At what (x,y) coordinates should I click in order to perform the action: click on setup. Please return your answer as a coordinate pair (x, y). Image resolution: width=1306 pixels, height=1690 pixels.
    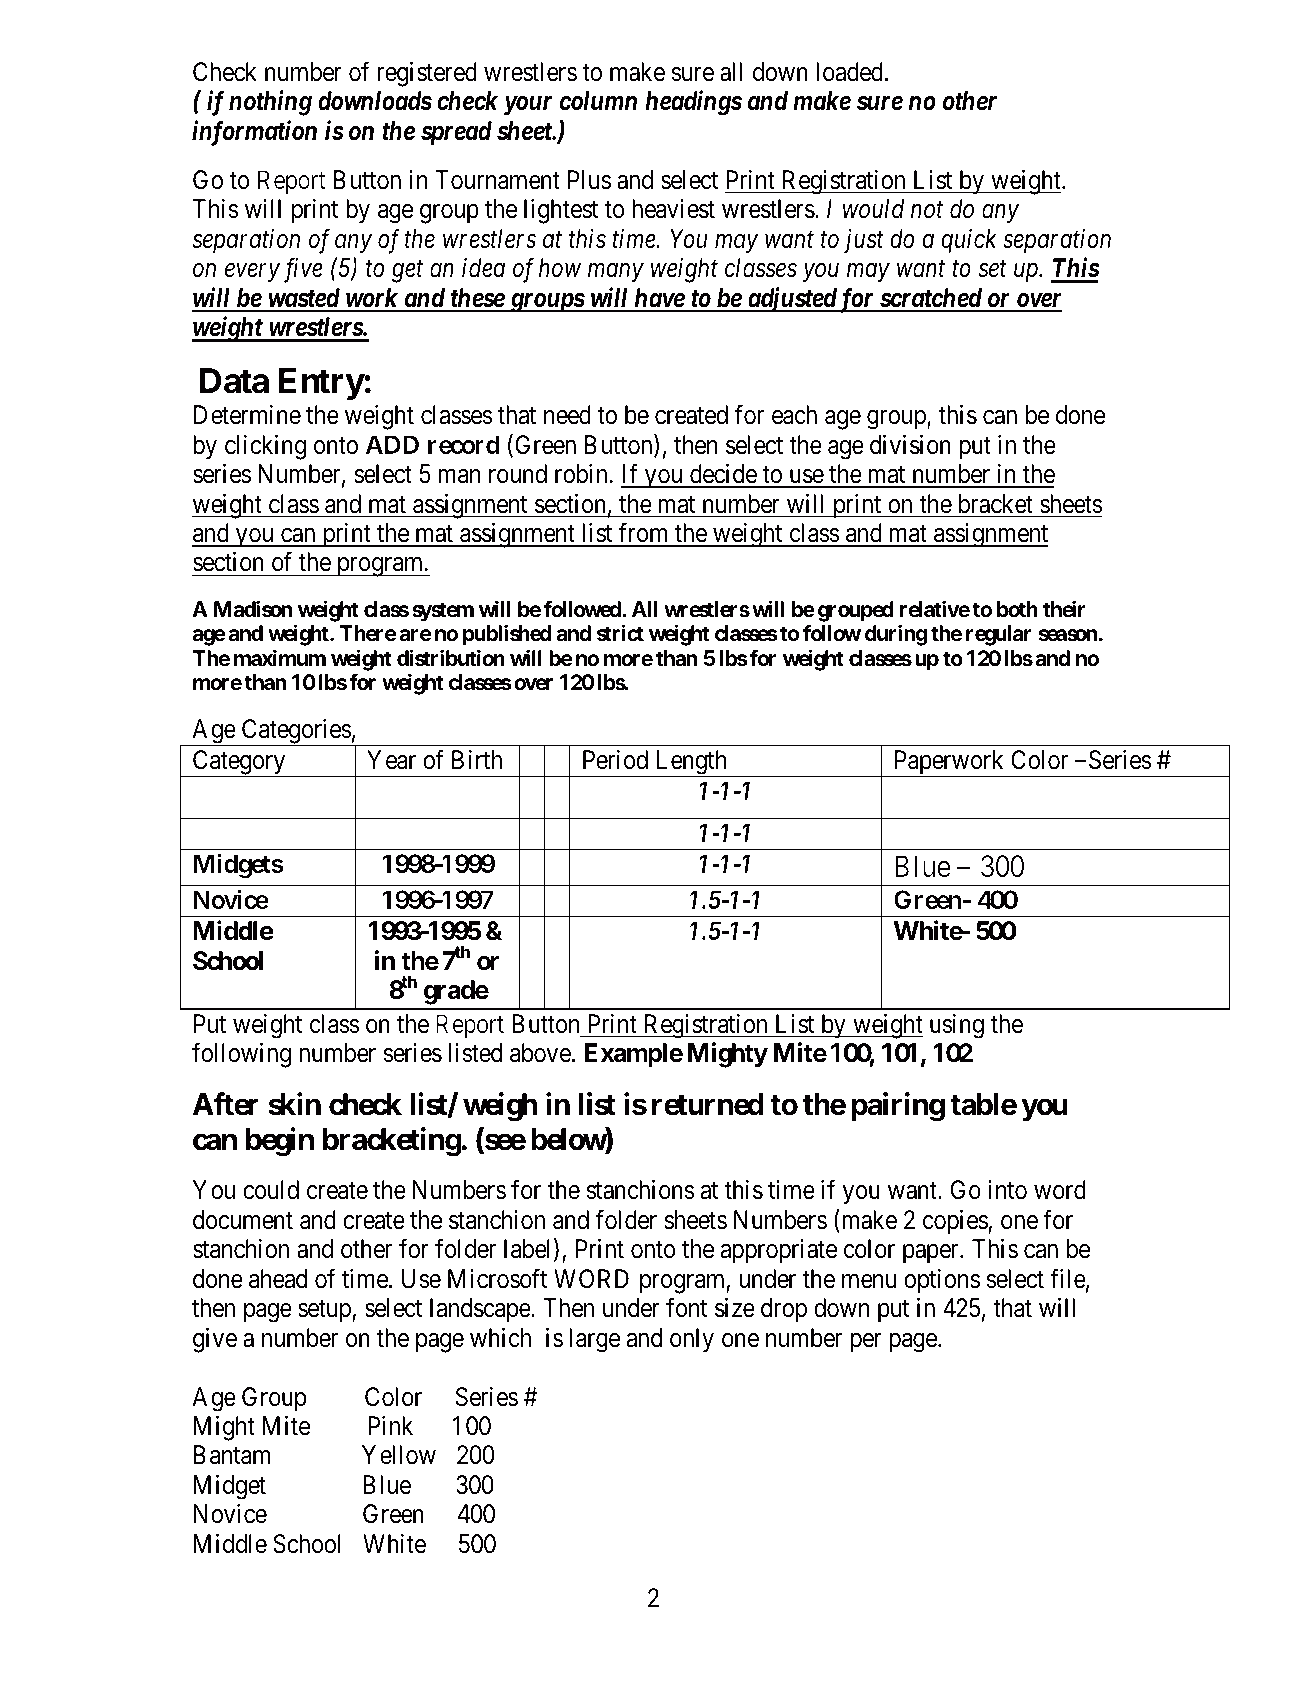
    Looking at the image, I should click on (324, 1311).
